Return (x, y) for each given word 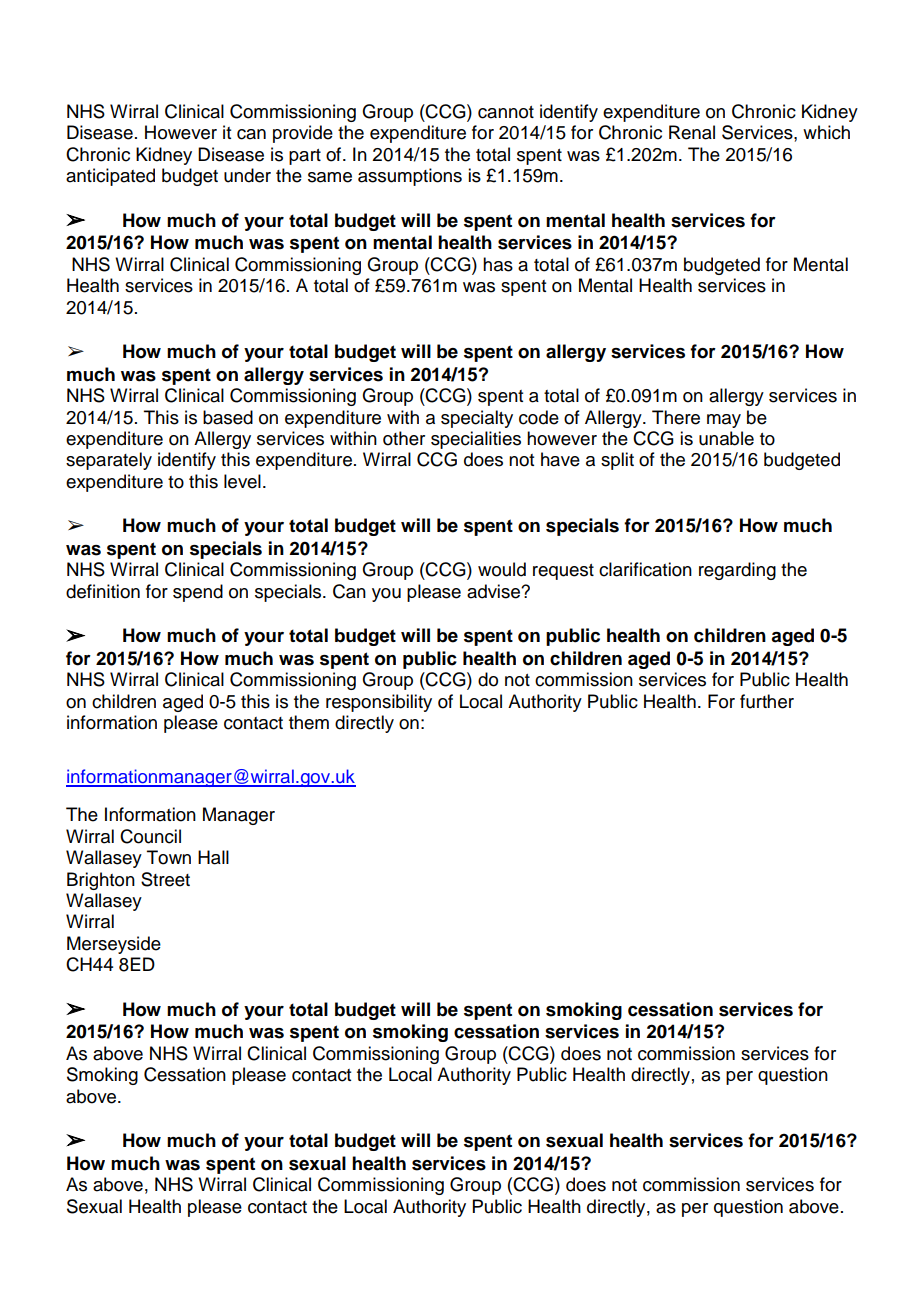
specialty (477, 419)
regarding (737, 571)
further (767, 701)
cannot (506, 112)
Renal (692, 132)
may (724, 421)
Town (169, 857)
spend (198, 593)
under (247, 175)
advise (494, 591)
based (228, 417)
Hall (213, 857)
